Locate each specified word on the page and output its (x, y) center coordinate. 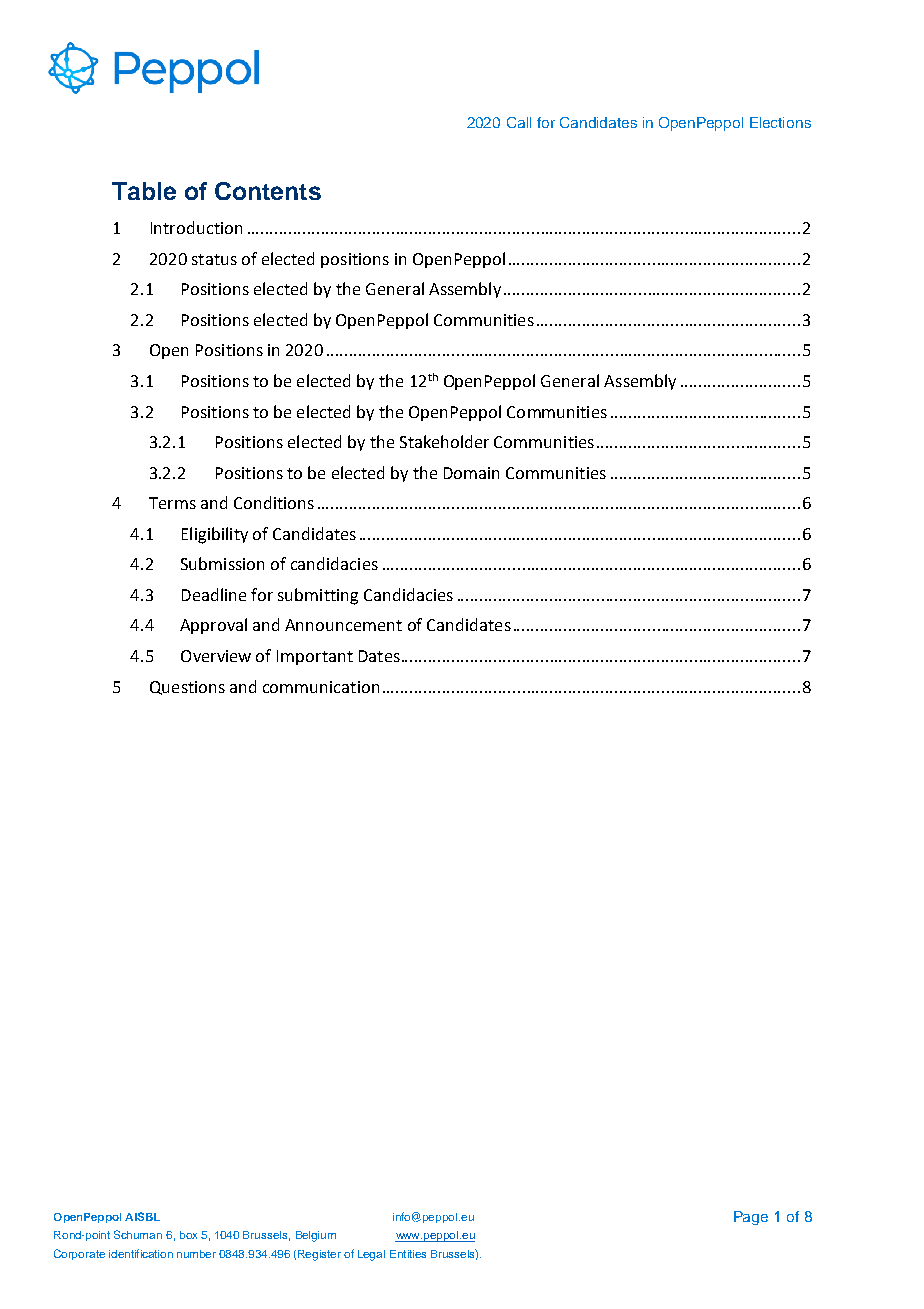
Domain (471, 473)
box (188, 1235)
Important (315, 657)
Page (751, 1218)
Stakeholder (444, 441)
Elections (780, 122)
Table (144, 191)
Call (519, 122)
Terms (172, 503)
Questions (187, 688)
